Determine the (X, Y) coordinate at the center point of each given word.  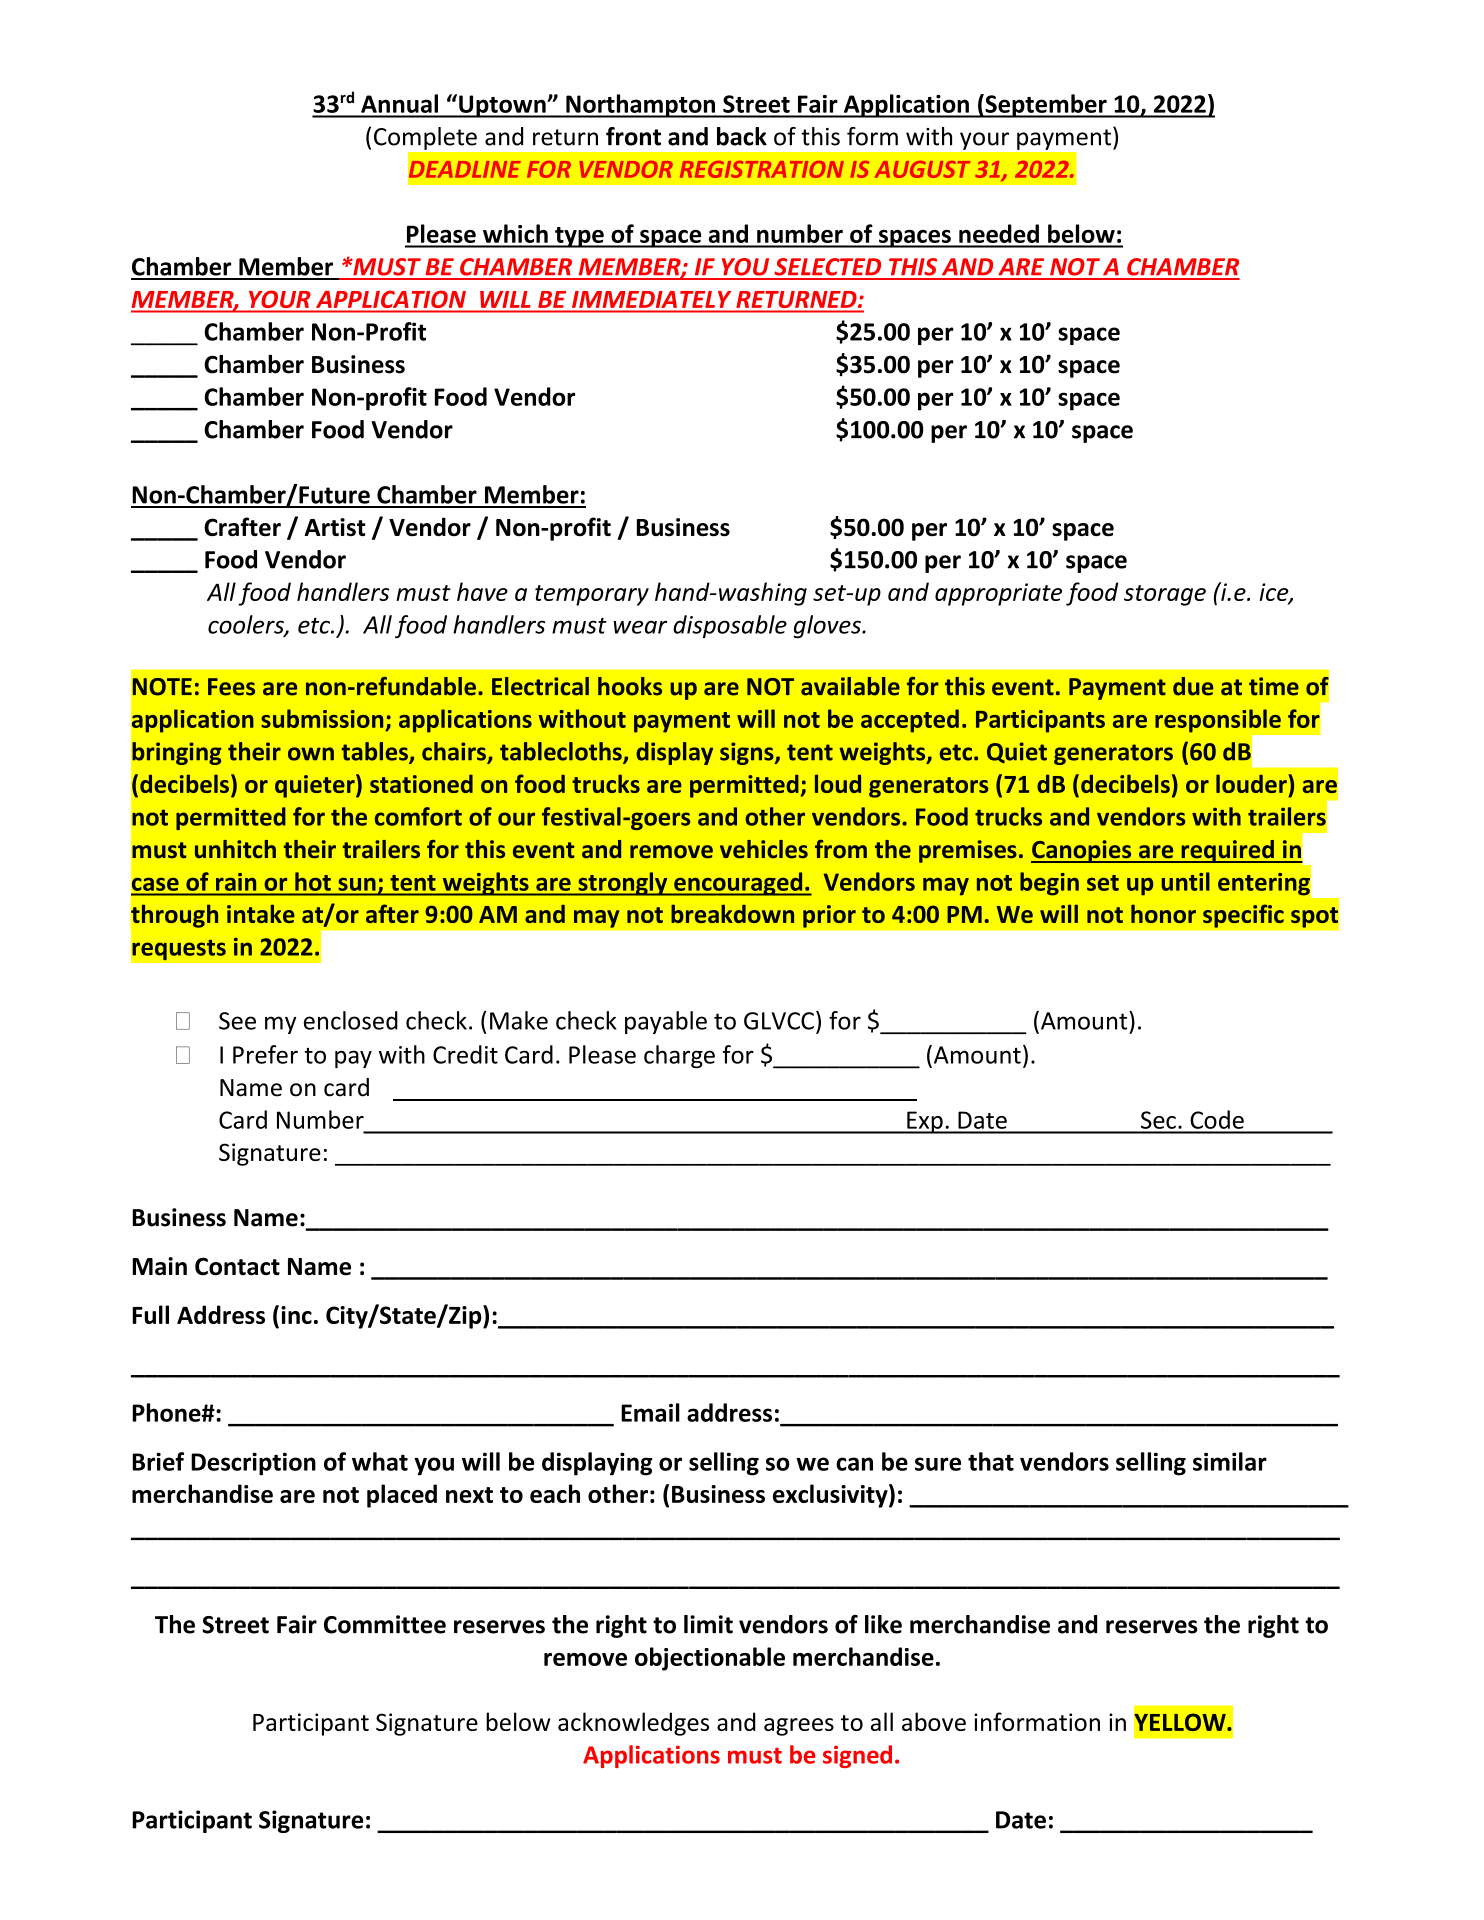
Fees (231, 687)
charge (679, 1057)
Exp (925, 1122)
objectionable (710, 1659)
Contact (237, 1266)
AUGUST (922, 169)
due (1193, 686)
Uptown (502, 106)
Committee (385, 1624)
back (742, 136)
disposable (730, 626)
